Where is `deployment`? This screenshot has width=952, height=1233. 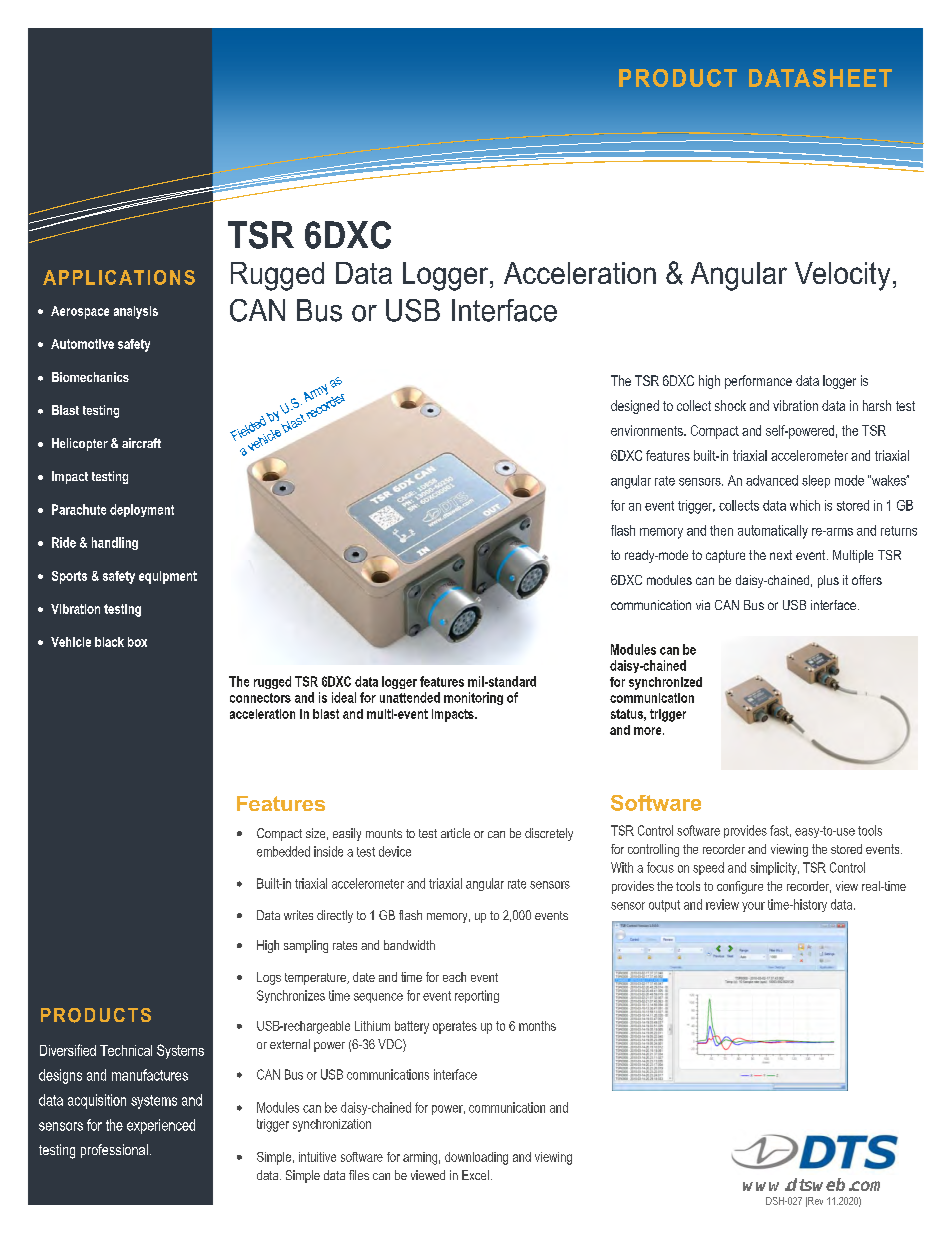 deployment is located at coordinates (142, 510).
